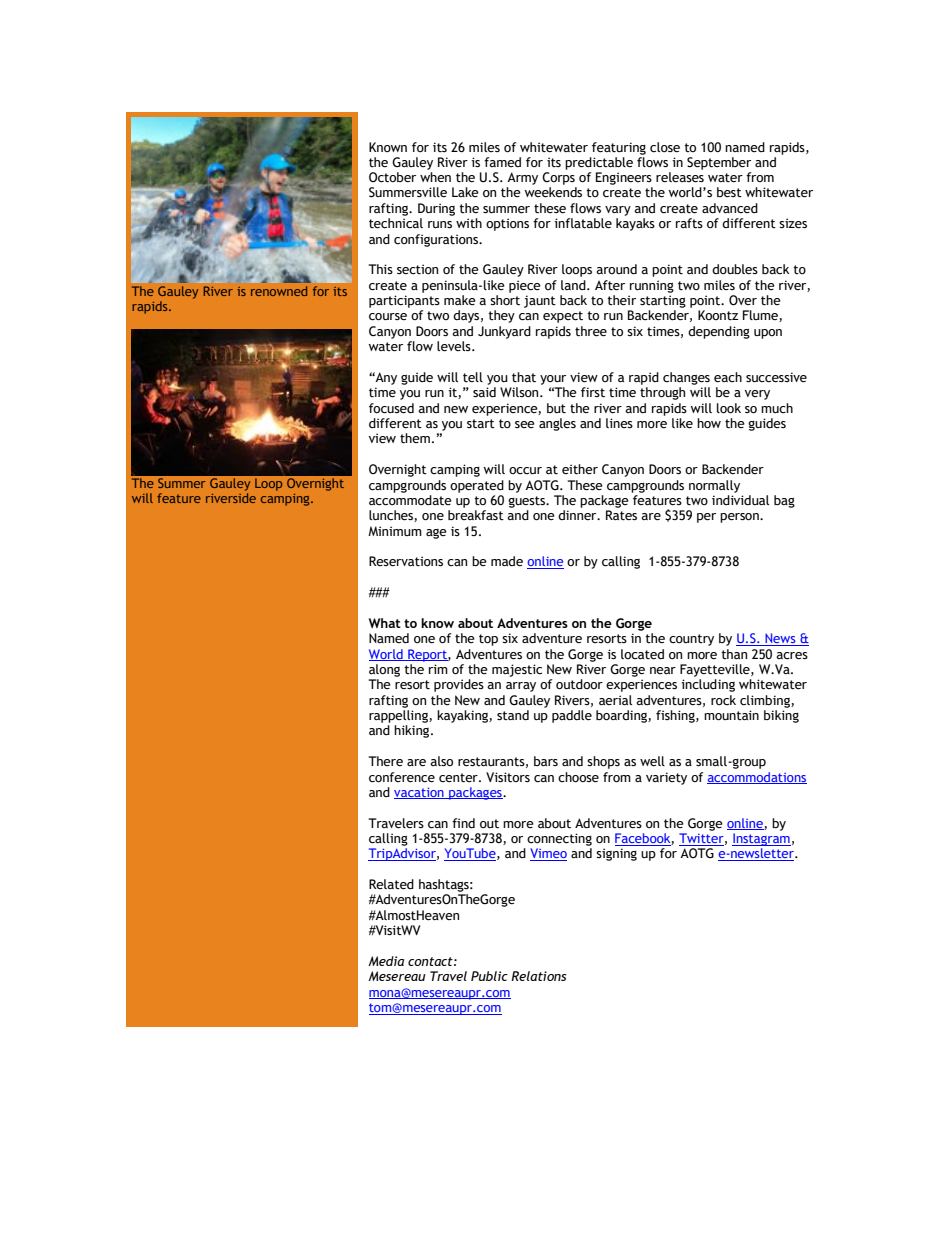  Describe the element at coordinates (740, 518) in the screenshot. I see `person` at that location.
